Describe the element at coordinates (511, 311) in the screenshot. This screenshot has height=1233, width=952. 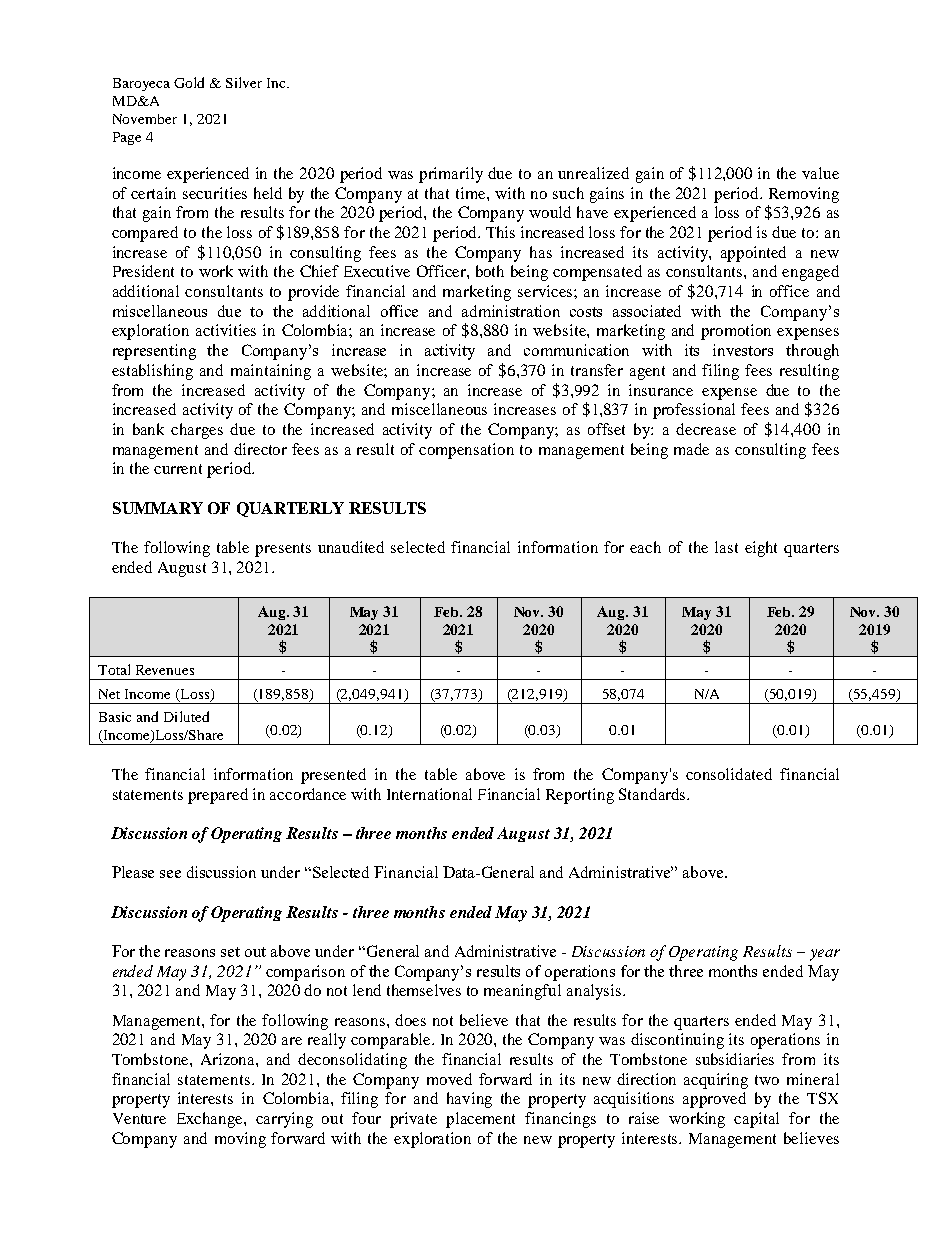
I see `administration` at that location.
